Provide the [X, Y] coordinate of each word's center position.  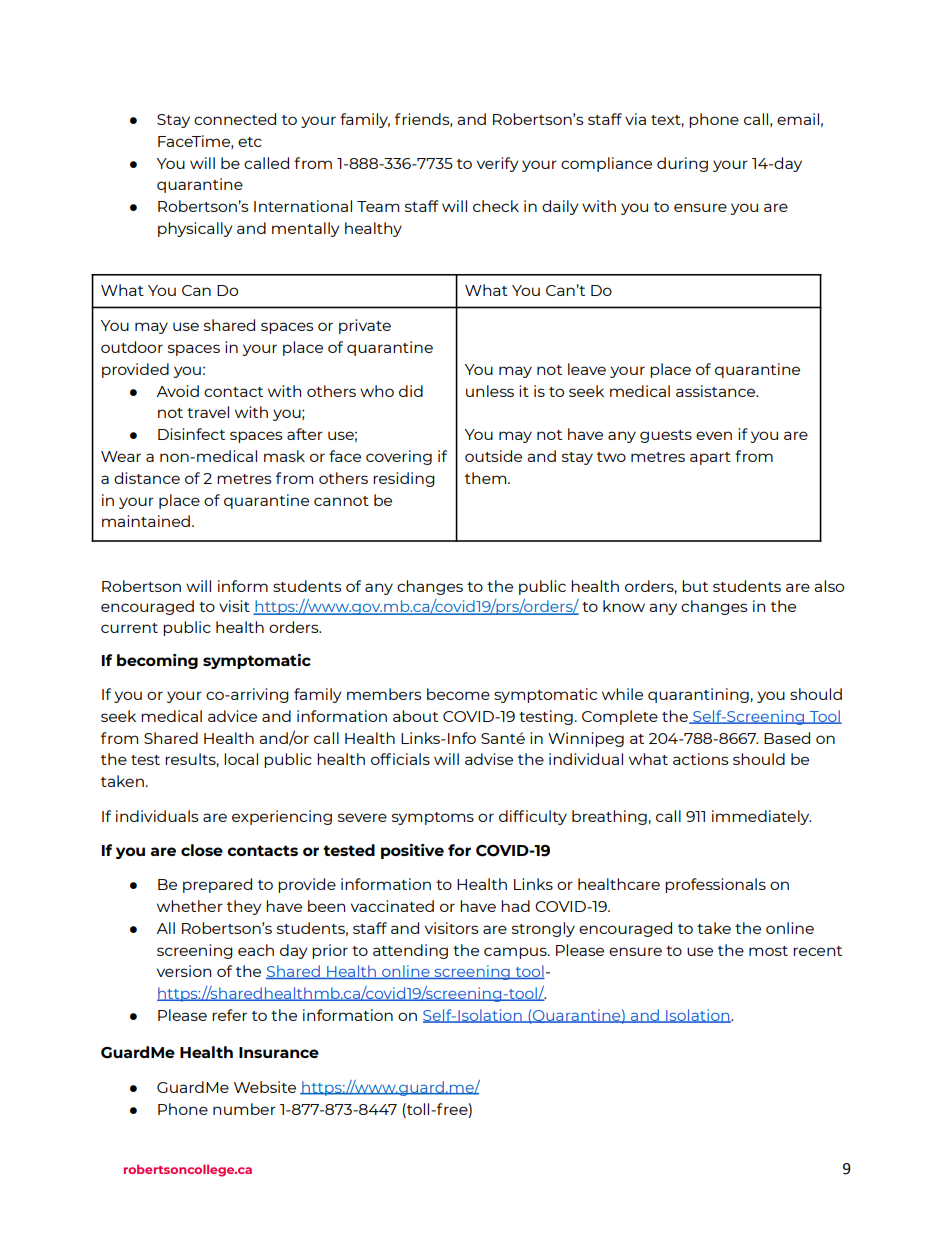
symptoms [433, 818]
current [129, 628]
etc [250, 142]
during [682, 164]
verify [498, 164]
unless [490, 391]
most [768, 951]
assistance [717, 391]
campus [516, 953]
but [695, 586]
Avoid [177, 391]
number [244, 1109]
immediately [761, 817]
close [202, 850]
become [458, 694]
